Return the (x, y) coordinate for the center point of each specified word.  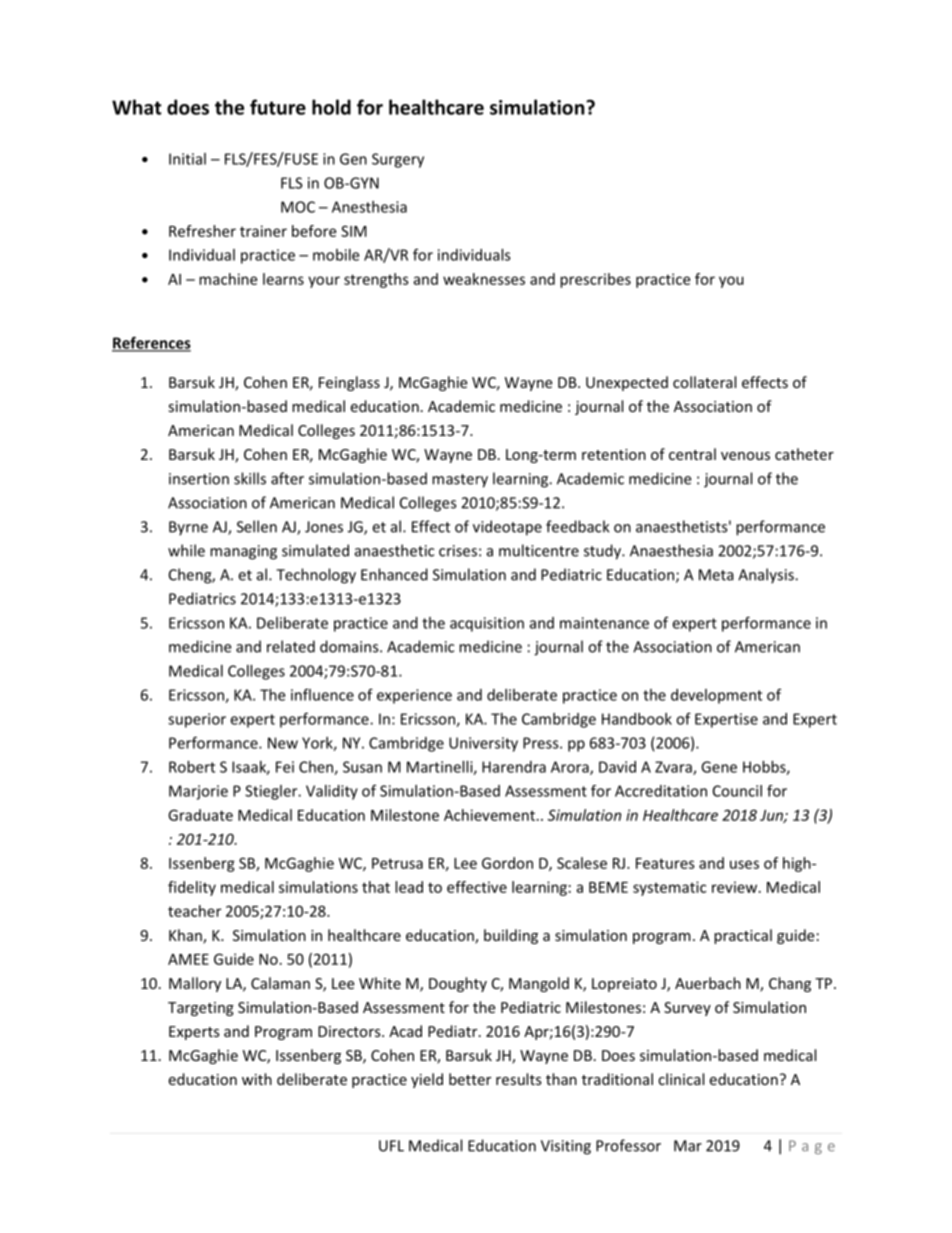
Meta (716, 575)
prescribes (595, 280)
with (257, 1079)
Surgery (398, 160)
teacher (194, 911)
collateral (704, 382)
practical (743, 936)
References (151, 343)
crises (458, 551)
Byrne (188, 528)
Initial (187, 159)
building (511, 936)
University (483, 744)
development (716, 696)
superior (197, 720)
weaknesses (484, 279)
